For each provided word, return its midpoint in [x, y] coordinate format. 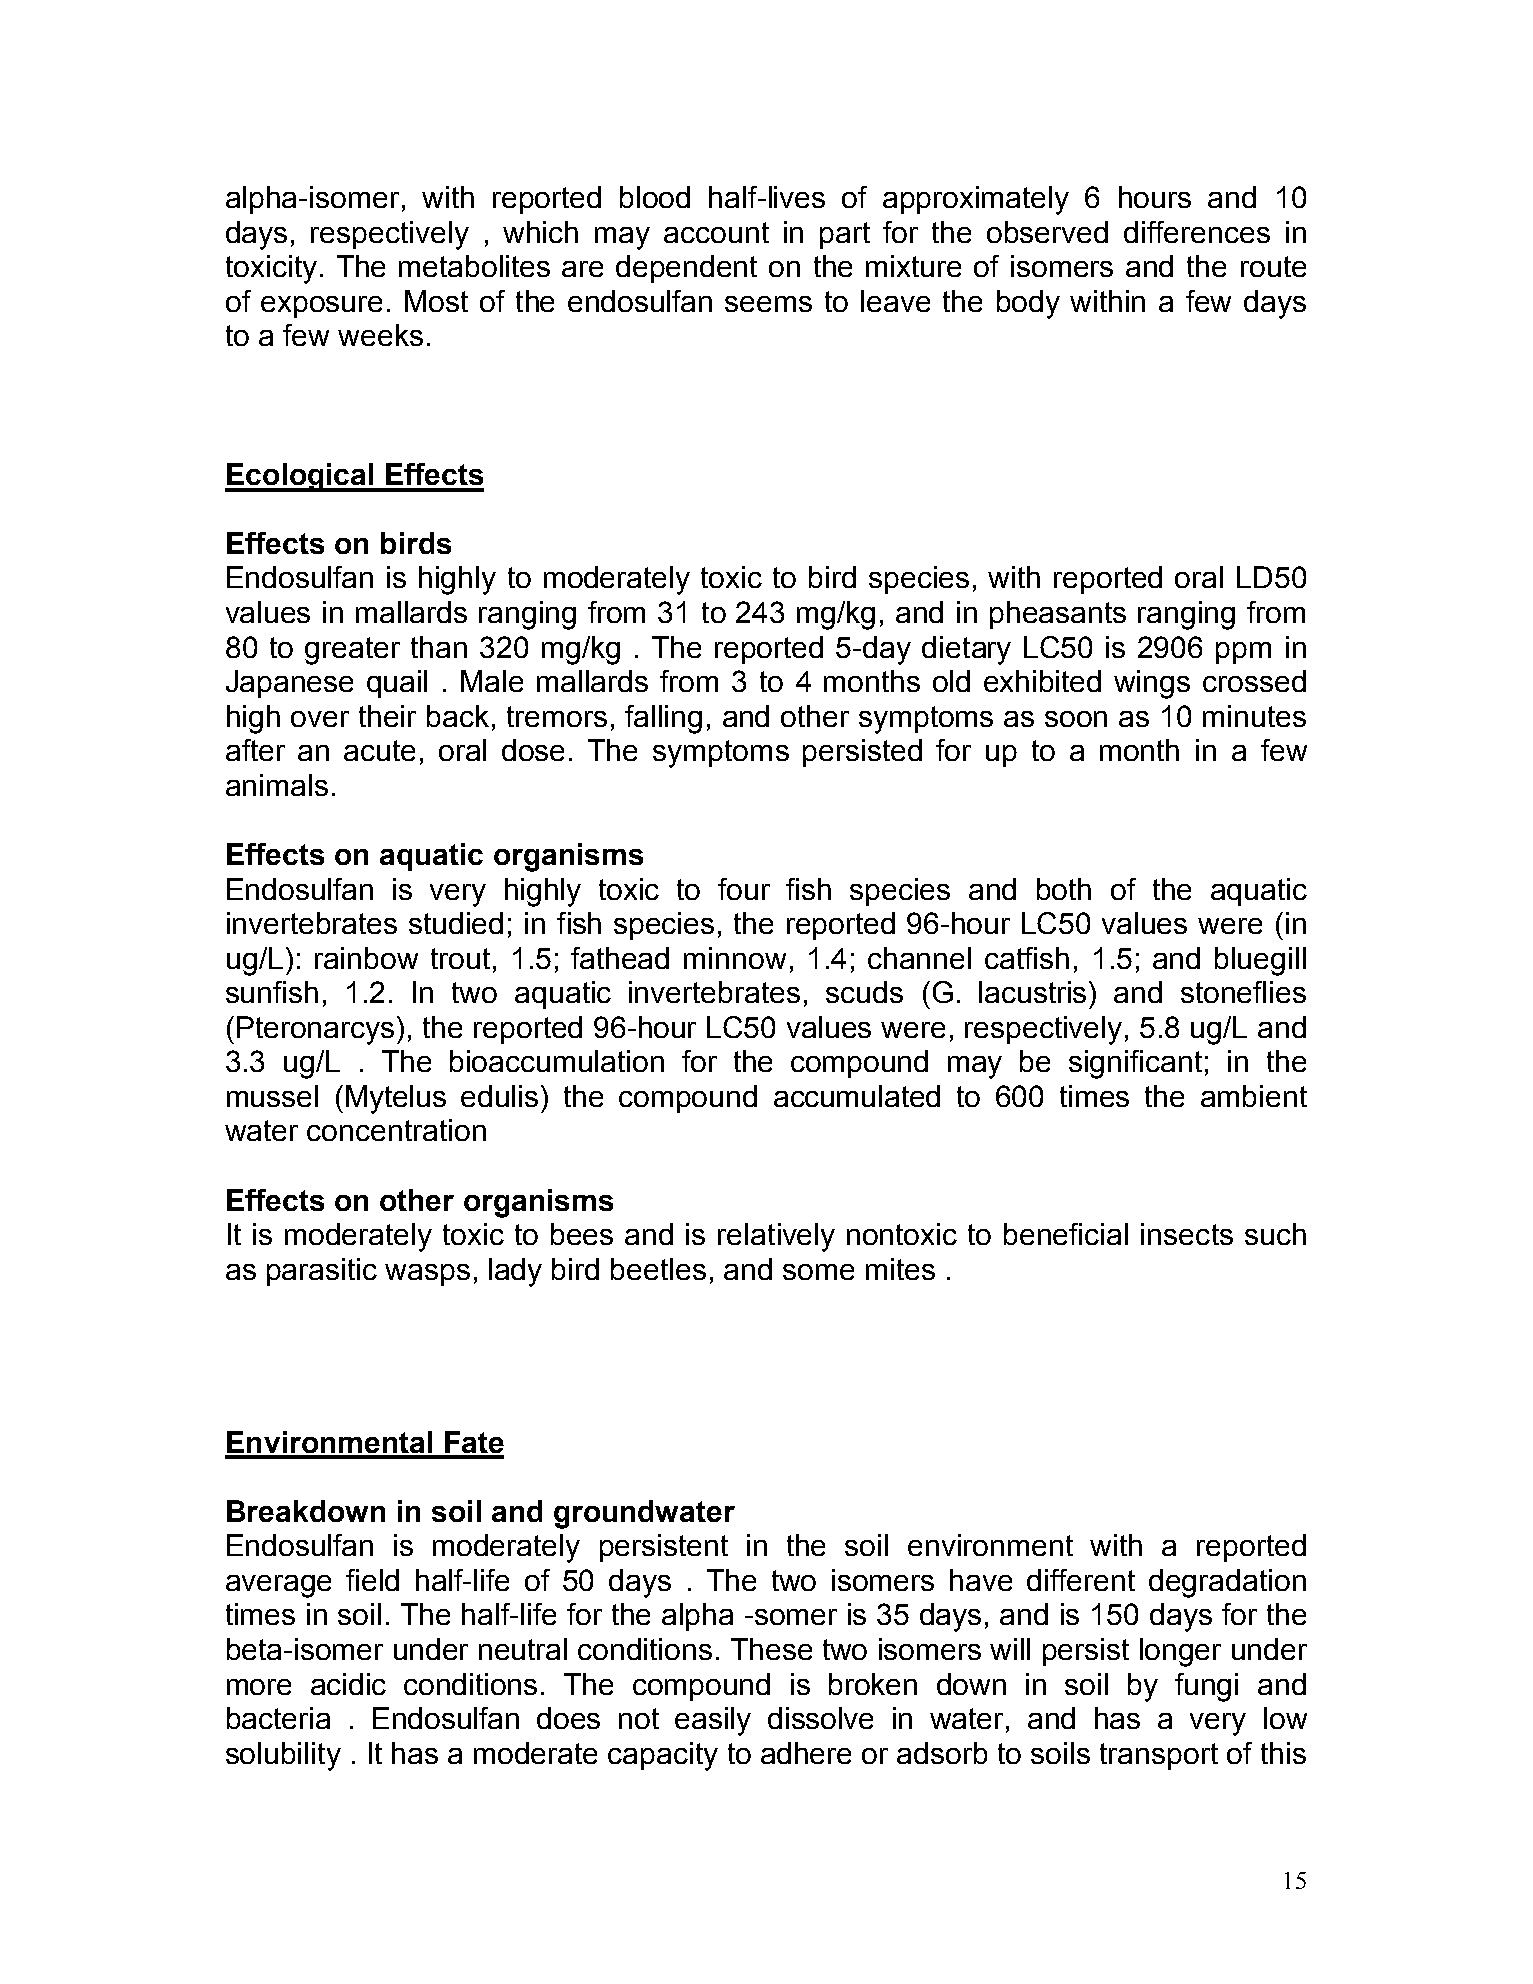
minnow [735, 958]
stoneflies [1243, 992]
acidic [348, 1684]
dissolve [820, 1718]
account [716, 232]
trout [460, 958]
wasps [427, 1275]
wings [1152, 684]
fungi [1206, 1687]
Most [436, 301]
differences [1197, 232]
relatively [776, 1237]
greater [352, 651]
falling [663, 719]
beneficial [1066, 1234]
